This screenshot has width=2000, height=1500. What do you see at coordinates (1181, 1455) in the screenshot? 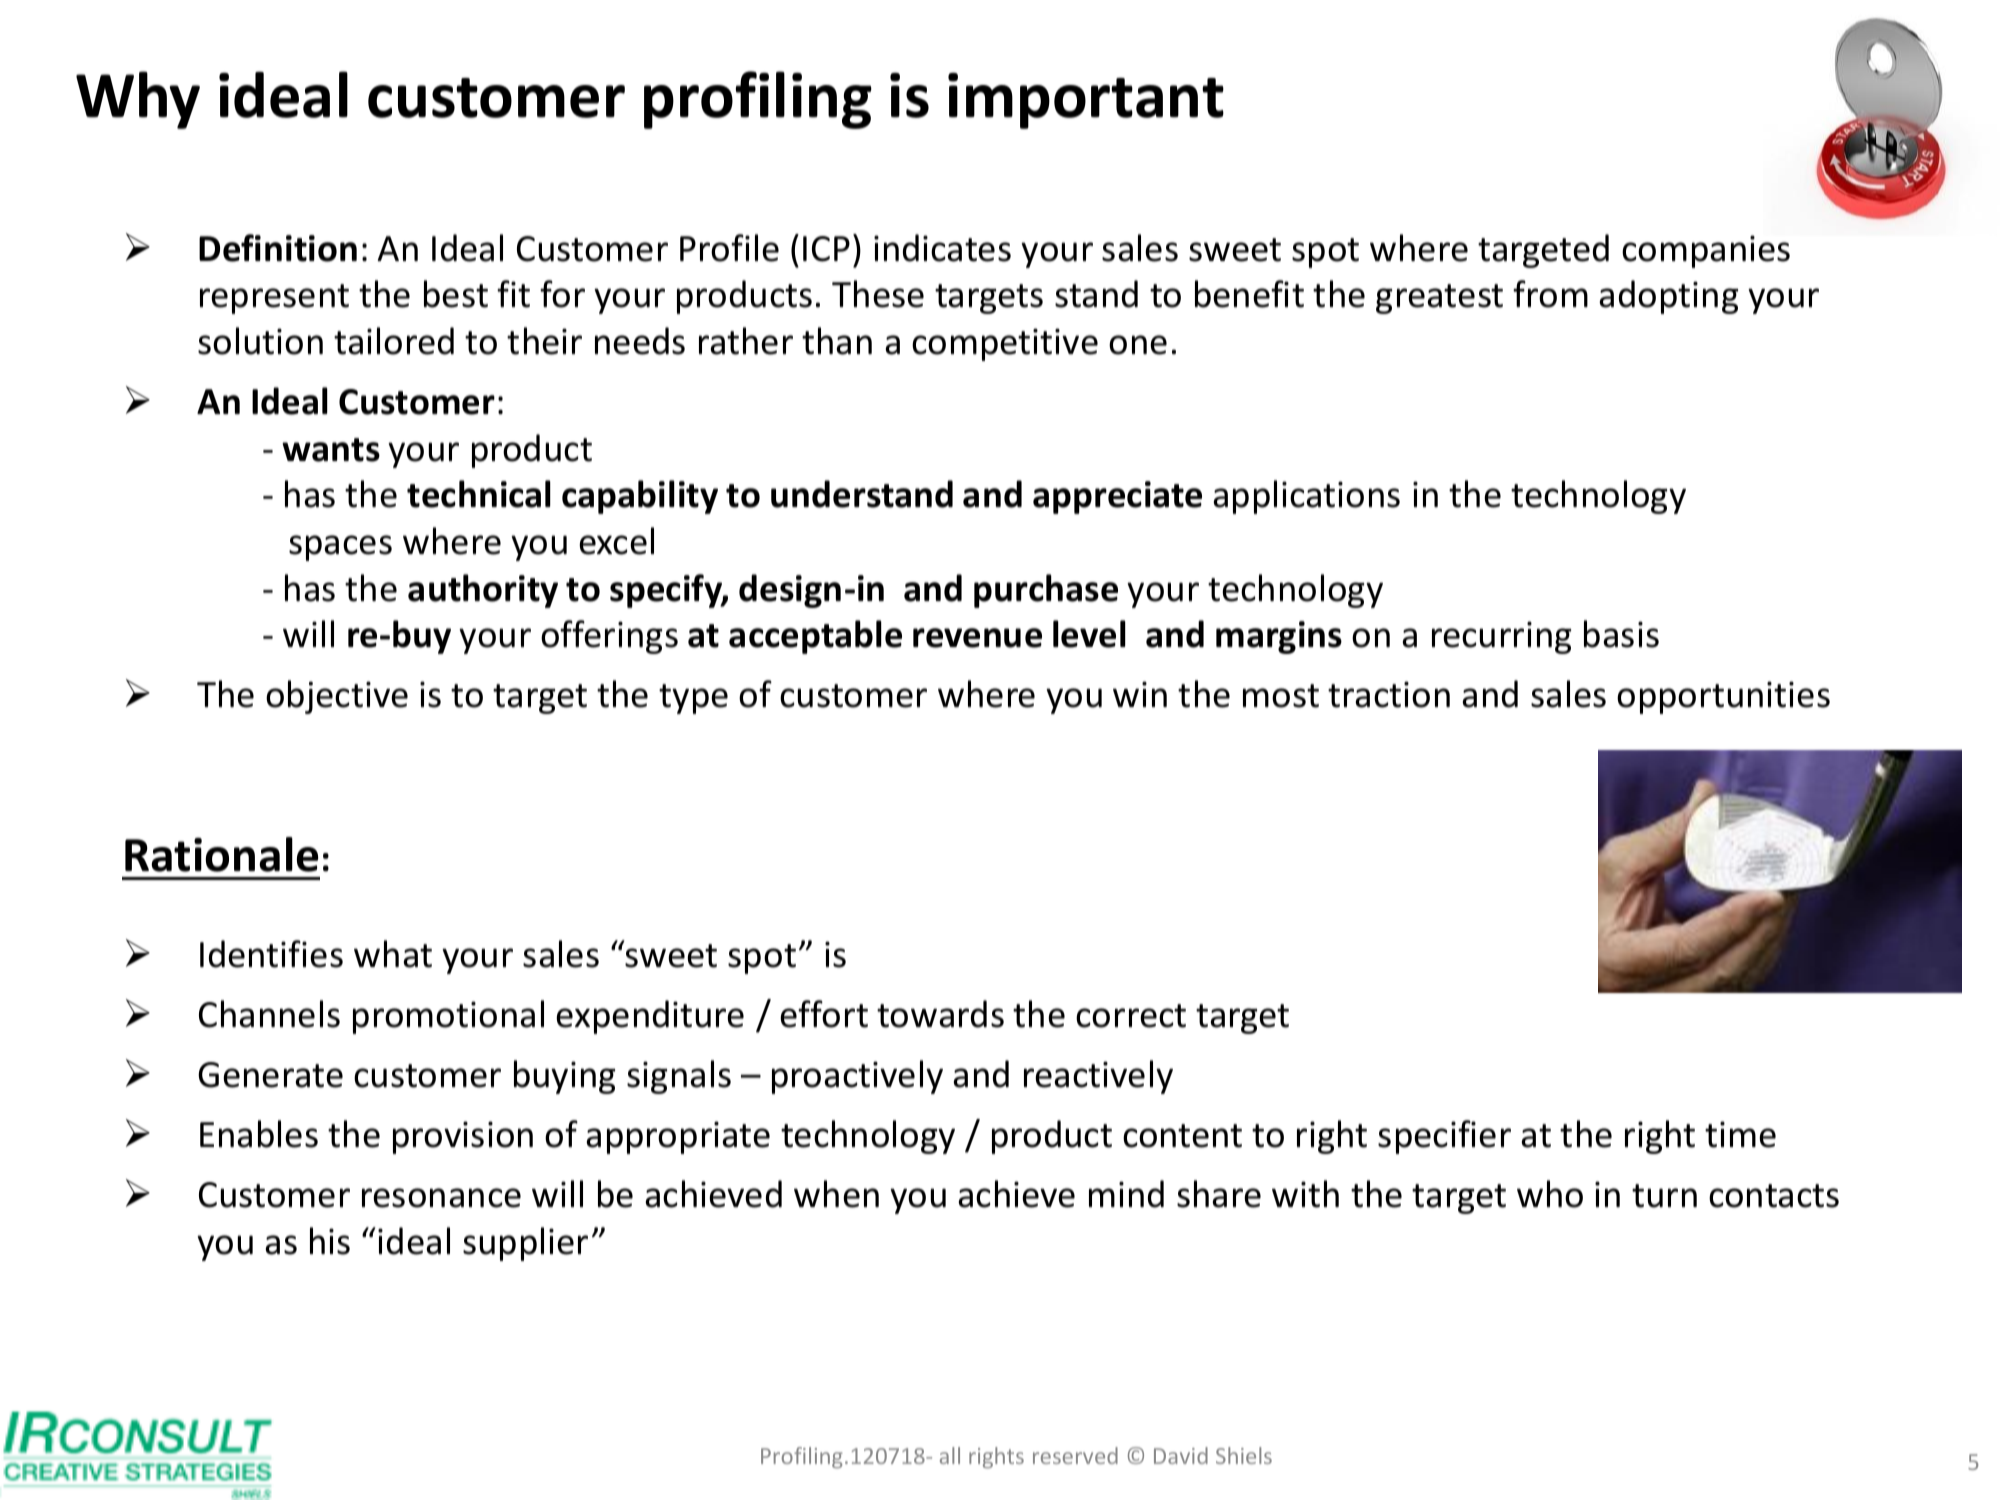
I see `David` at bounding box center [1181, 1455].
